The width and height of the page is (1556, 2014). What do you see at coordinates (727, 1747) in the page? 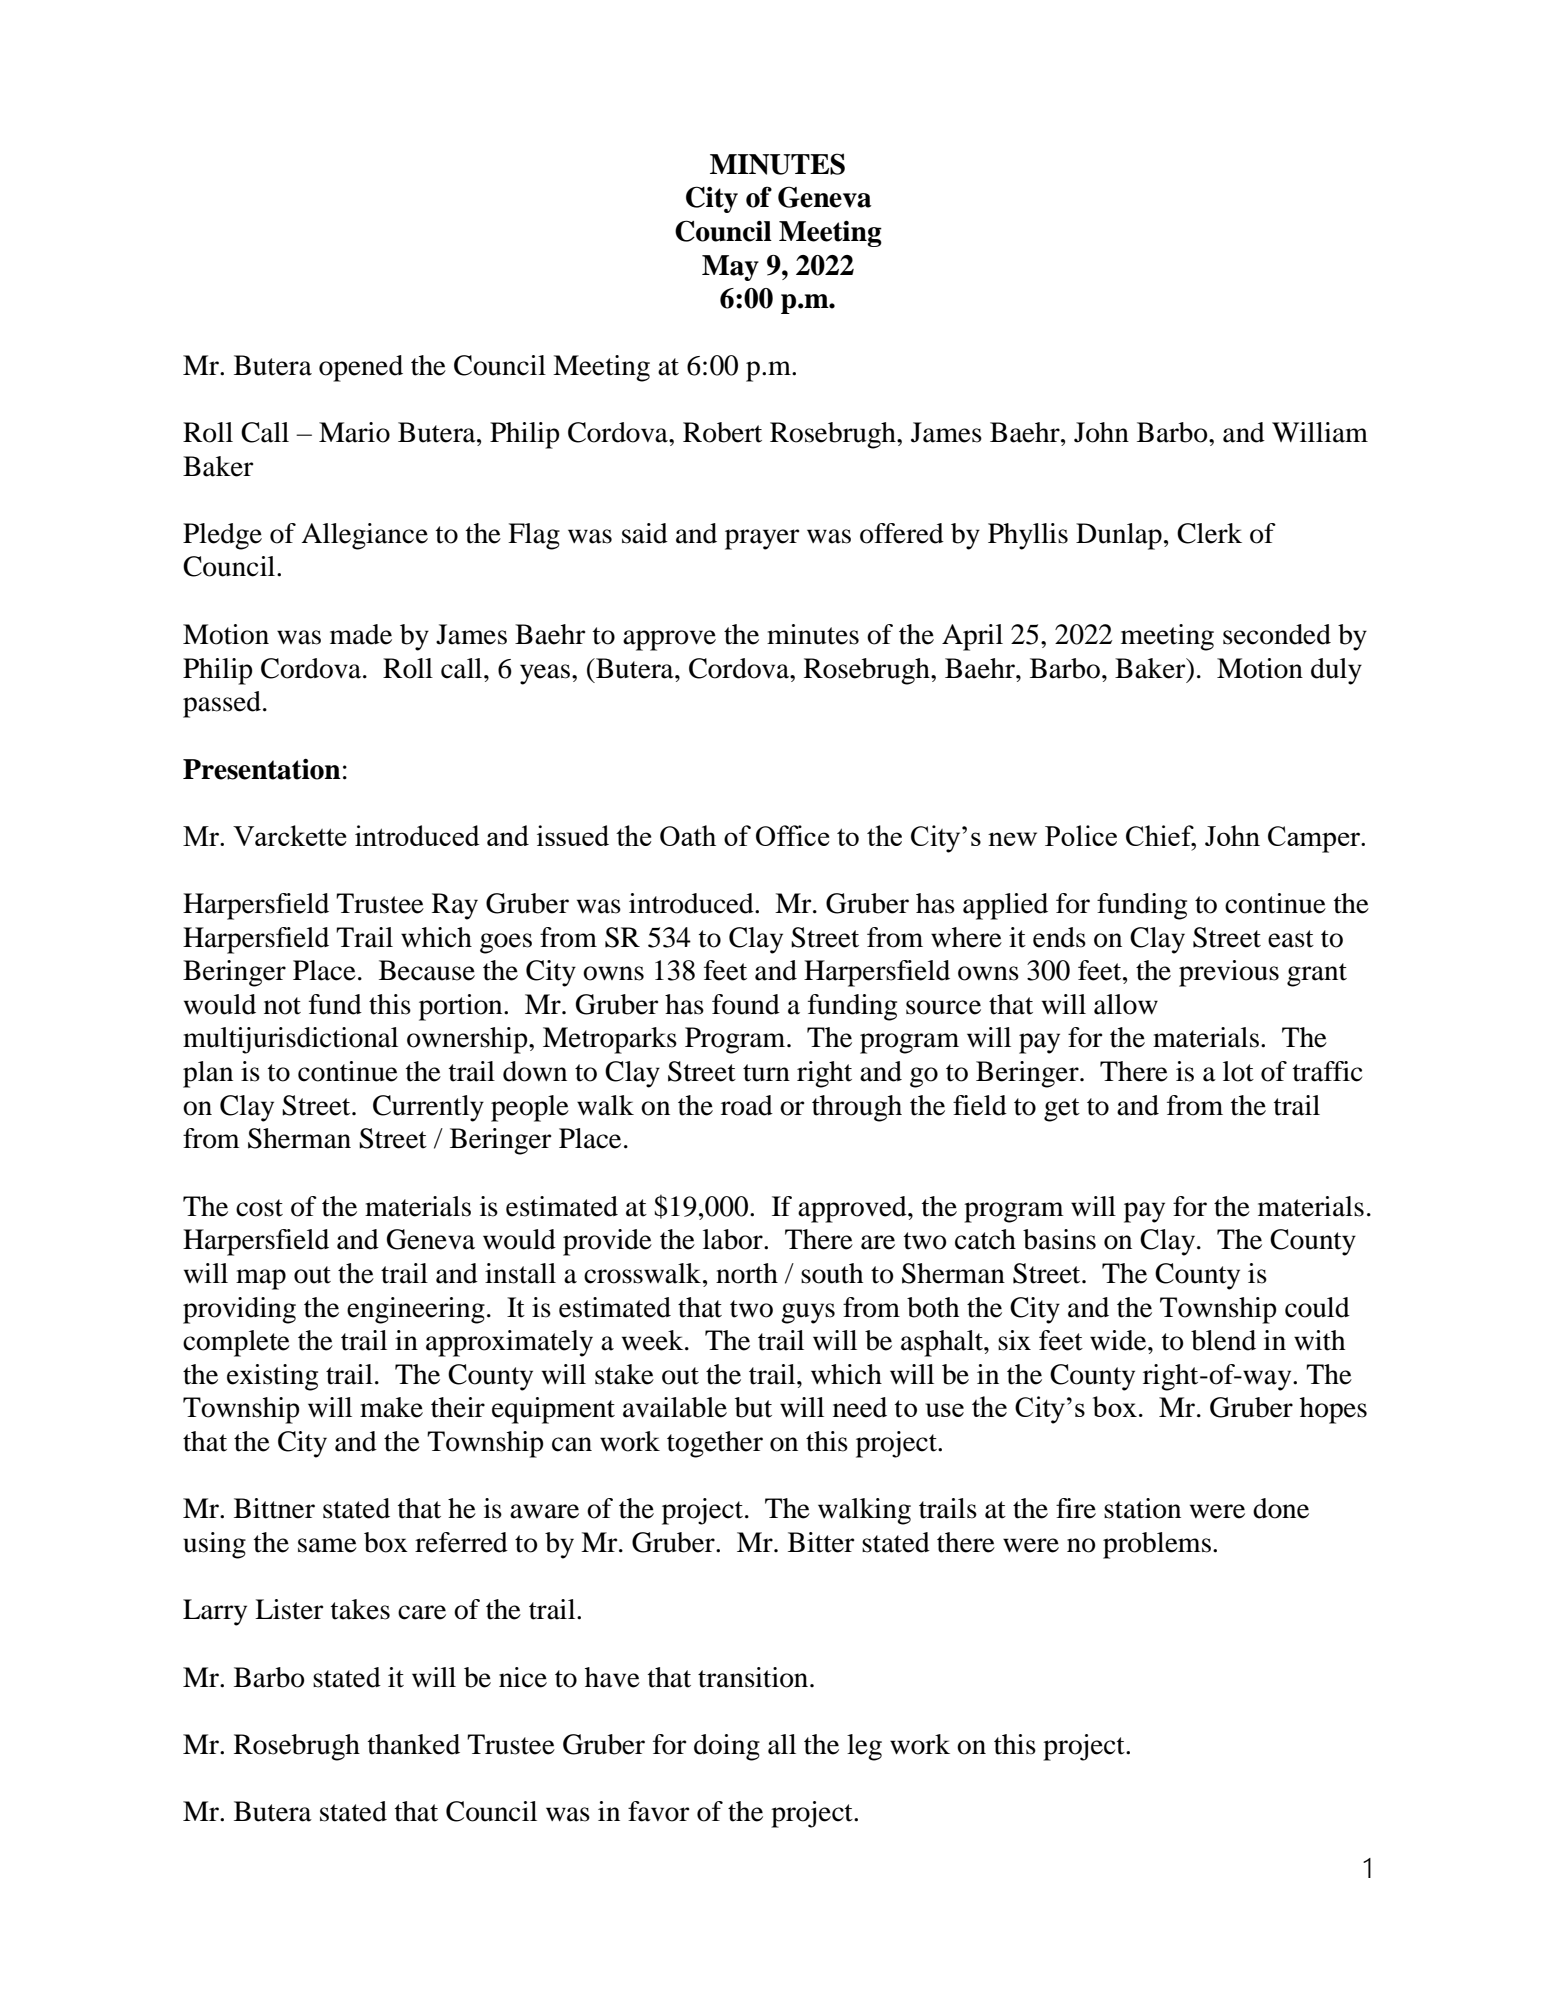
I see `doing` at bounding box center [727, 1747].
